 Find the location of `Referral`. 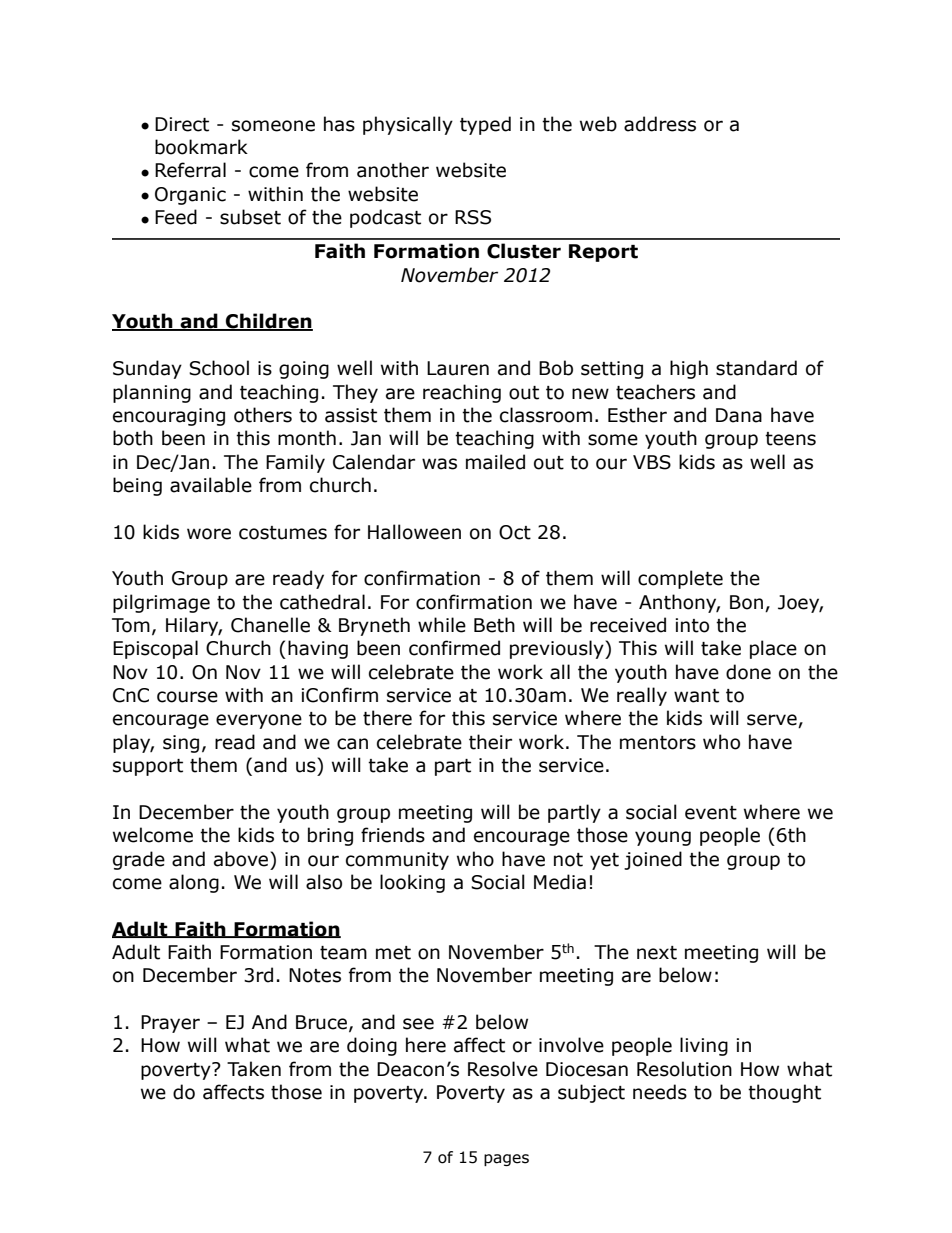

Referral is located at coordinates (190, 170).
